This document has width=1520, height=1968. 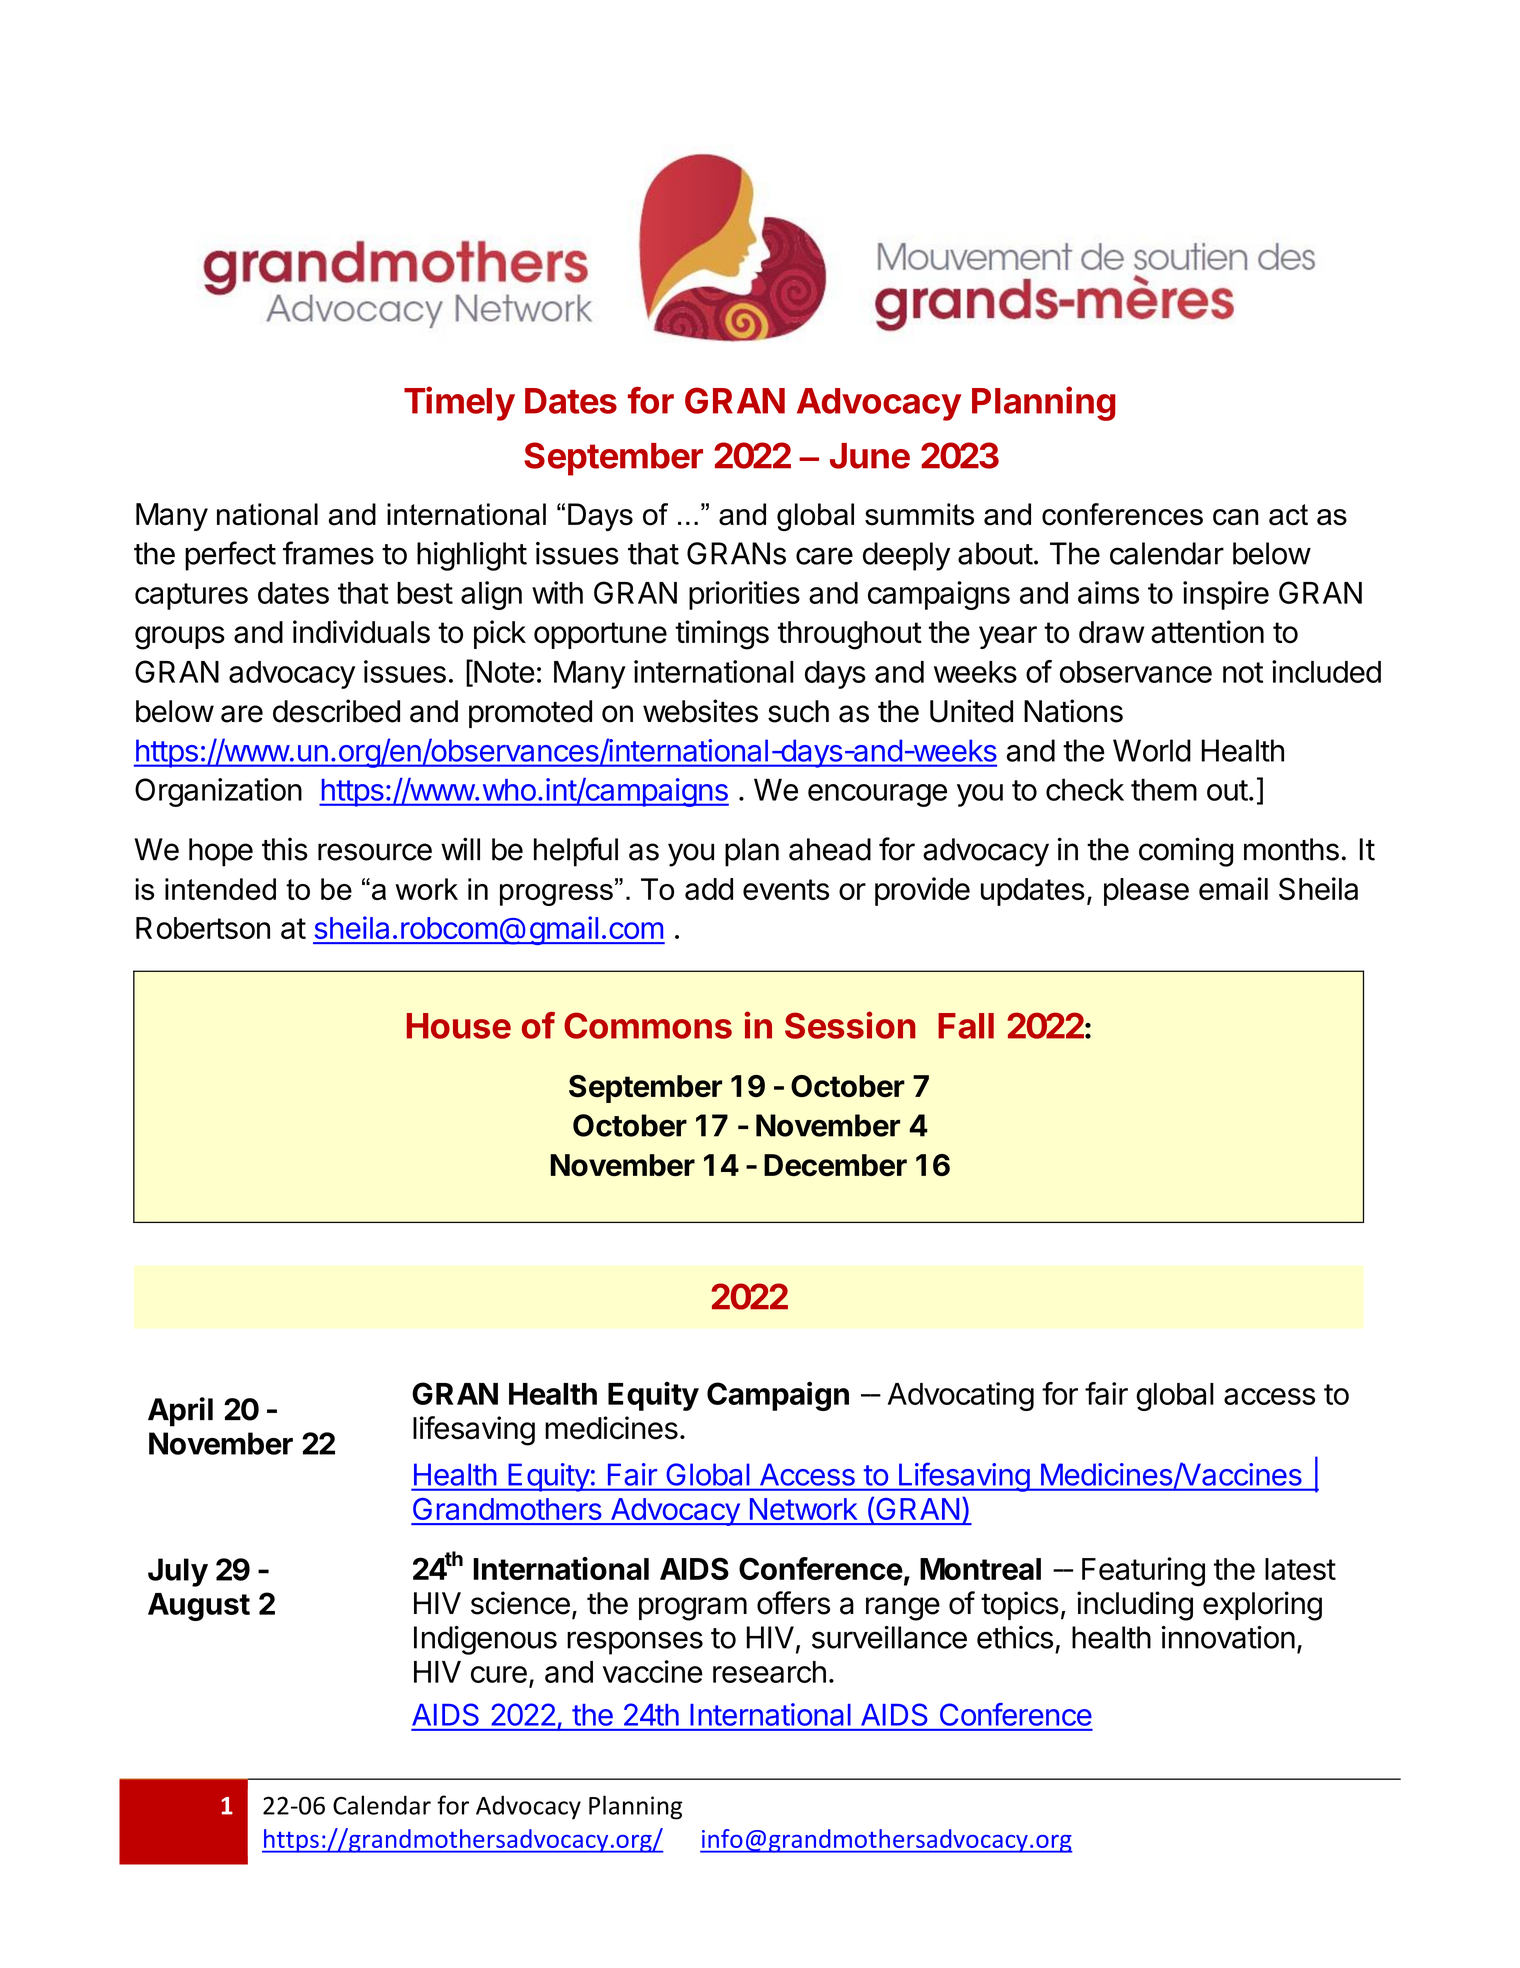 I want to click on August, so click(x=199, y=1607).
